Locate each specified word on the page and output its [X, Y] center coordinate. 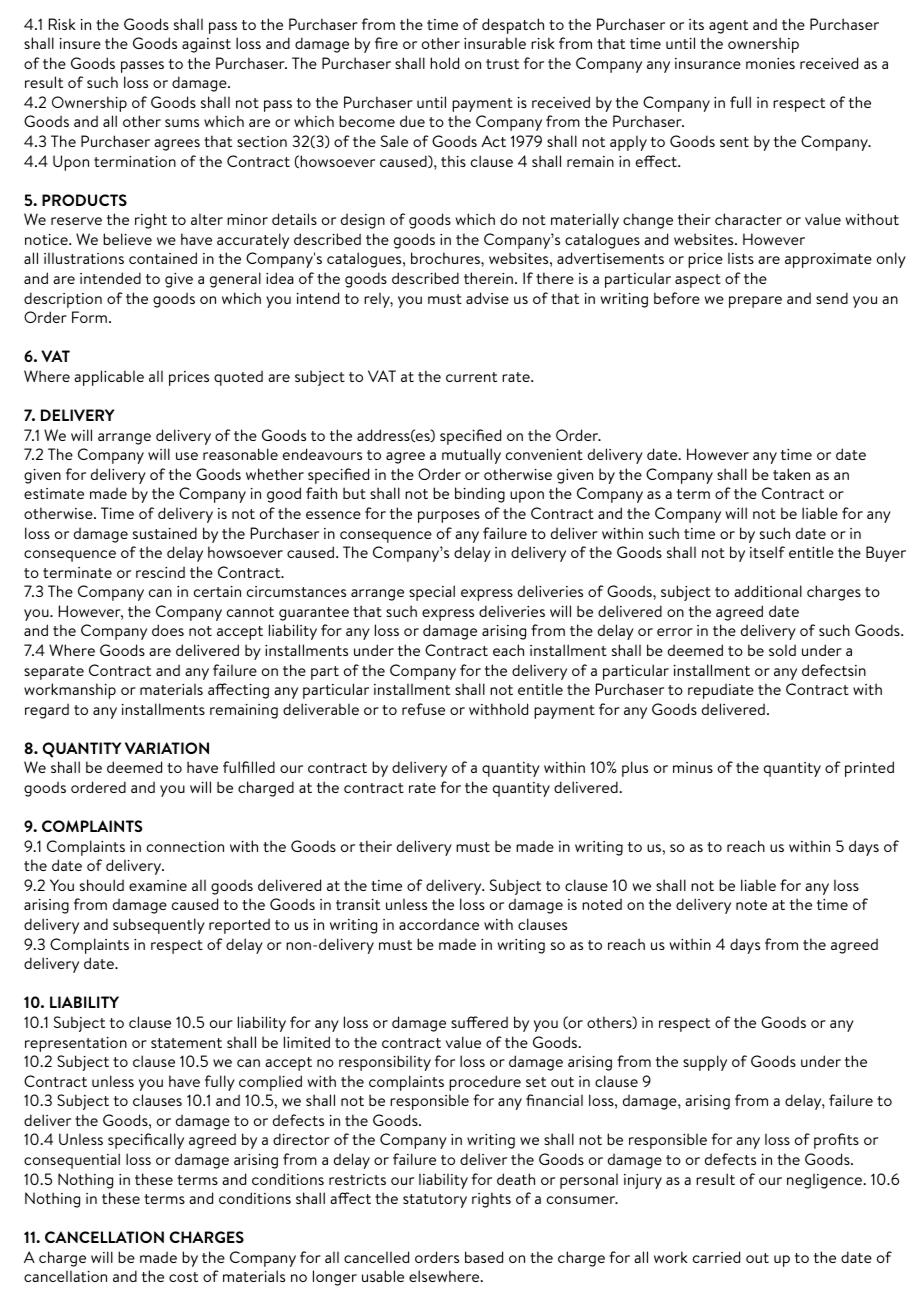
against [206, 45]
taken [791, 474]
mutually [471, 456]
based [484, 1257]
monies [770, 63]
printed [869, 769]
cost [183, 1277]
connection [185, 846]
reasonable [240, 454]
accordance [439, 924]
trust [502, 64]
